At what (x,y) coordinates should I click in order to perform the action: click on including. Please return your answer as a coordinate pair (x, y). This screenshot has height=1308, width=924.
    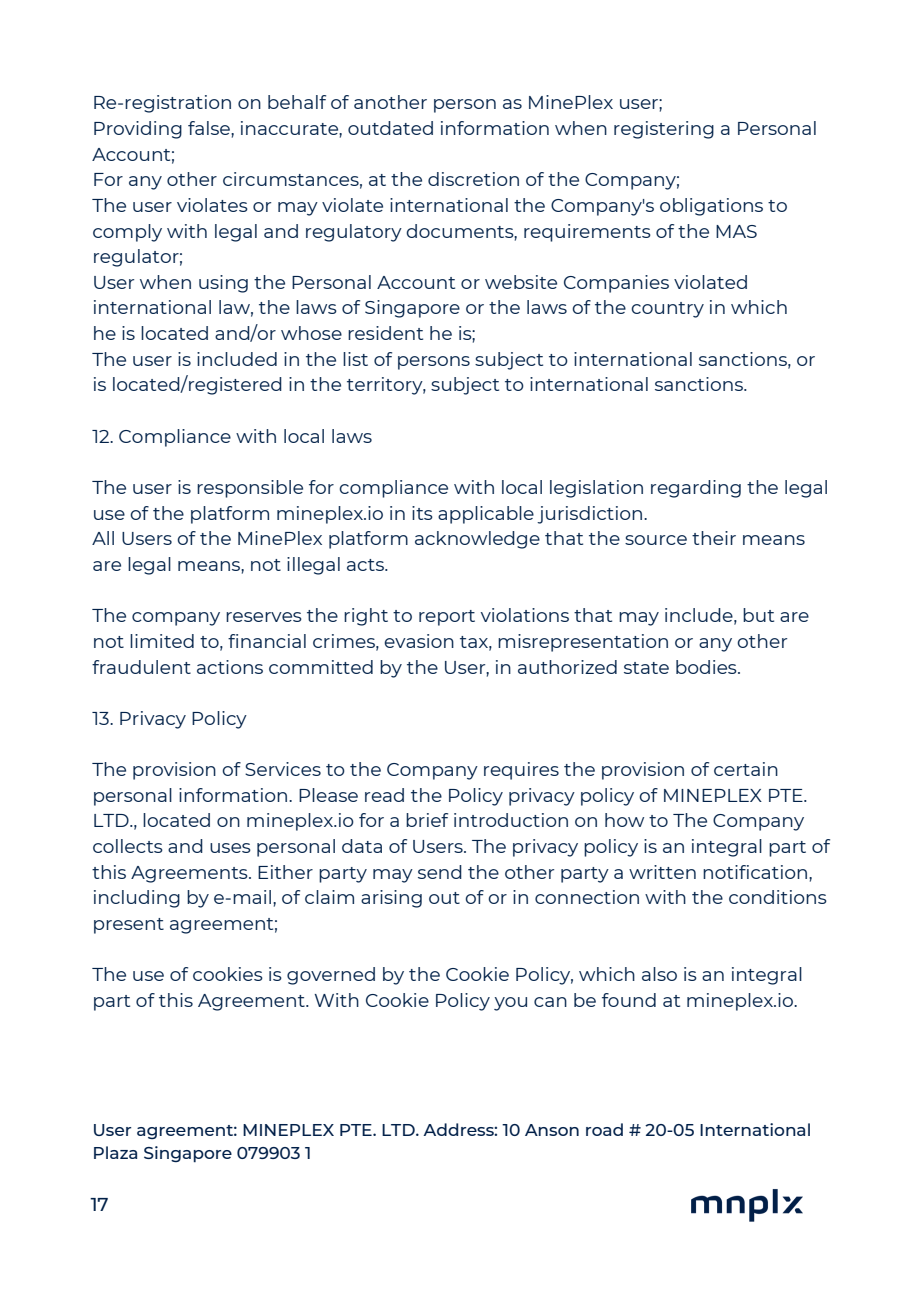
    Looking at the image, I should click on (137, 899).
